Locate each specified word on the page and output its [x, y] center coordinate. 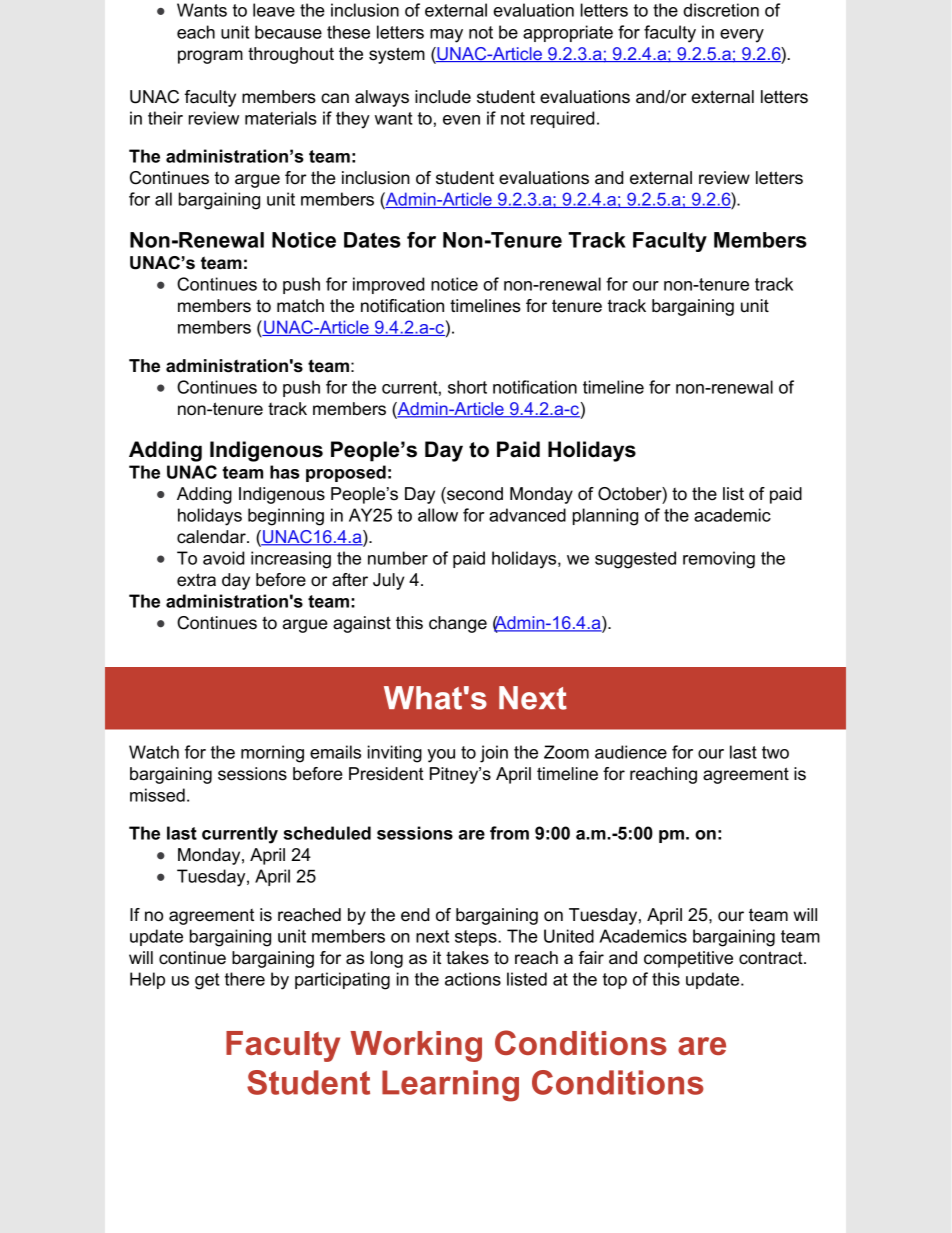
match [300, 306]
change [458, 624]
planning [605, 517]
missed [157, 795]
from [509, 833]
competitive [688, 959]
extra [196, 580]
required [563, 119]
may [446, 36]
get [207, 981]
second [474, 494]
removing [719, 560]
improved [389, 285]
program [210, 57]
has [285, 472]
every [742, 36]
